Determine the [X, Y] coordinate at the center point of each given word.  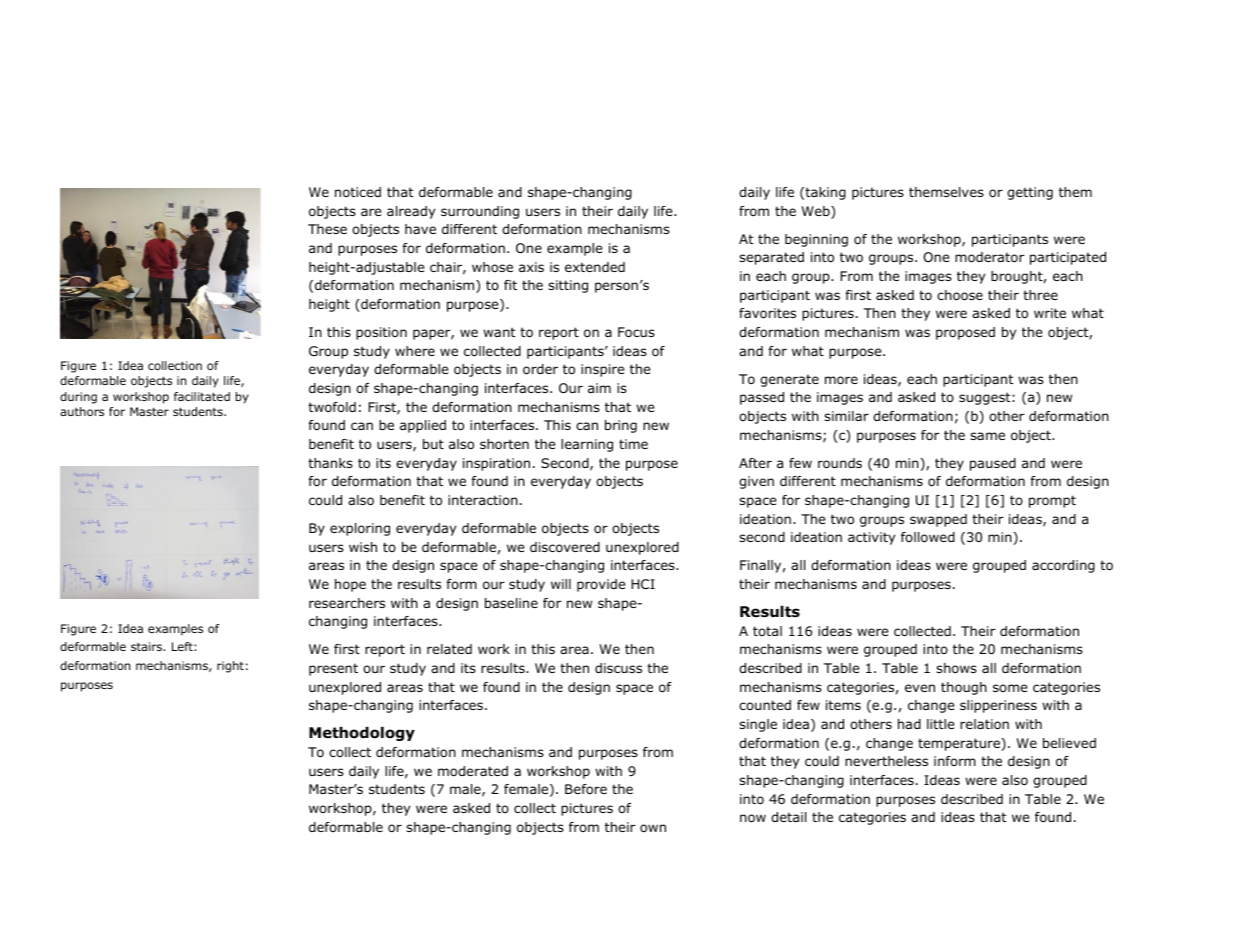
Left [183, 646]
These [327, 229]
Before [586, 789]
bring [621, 426]
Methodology [362, 733]
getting [1030, 193]
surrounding [480, 212]
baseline [511, 603]
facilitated [202, 396]
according [1063, 566]
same [987, 436]
